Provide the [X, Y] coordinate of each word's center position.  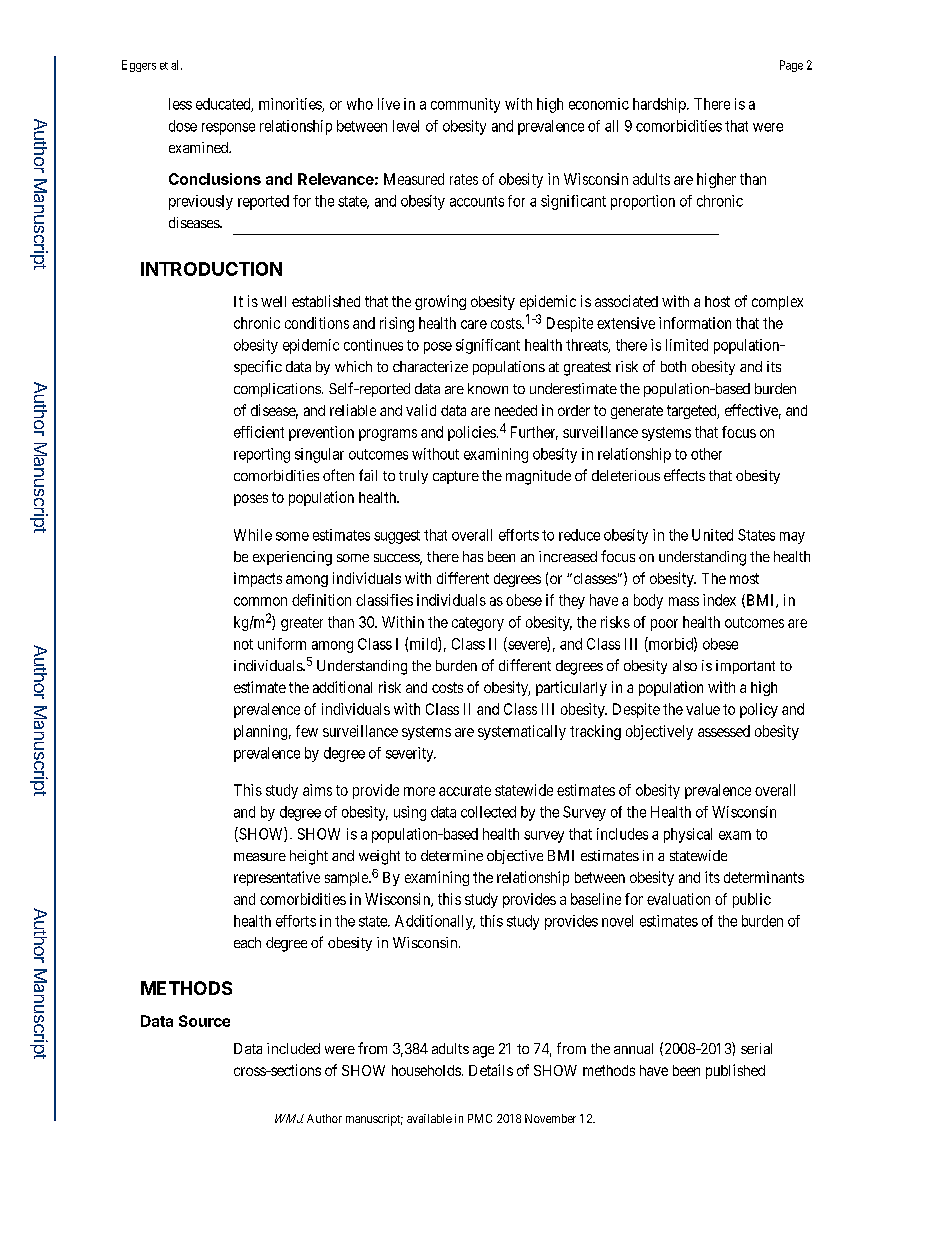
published [735, 1071]
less [180, 104]
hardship [660, 105]
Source [204, 1021]
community [465, 105]
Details [491, 1070]
